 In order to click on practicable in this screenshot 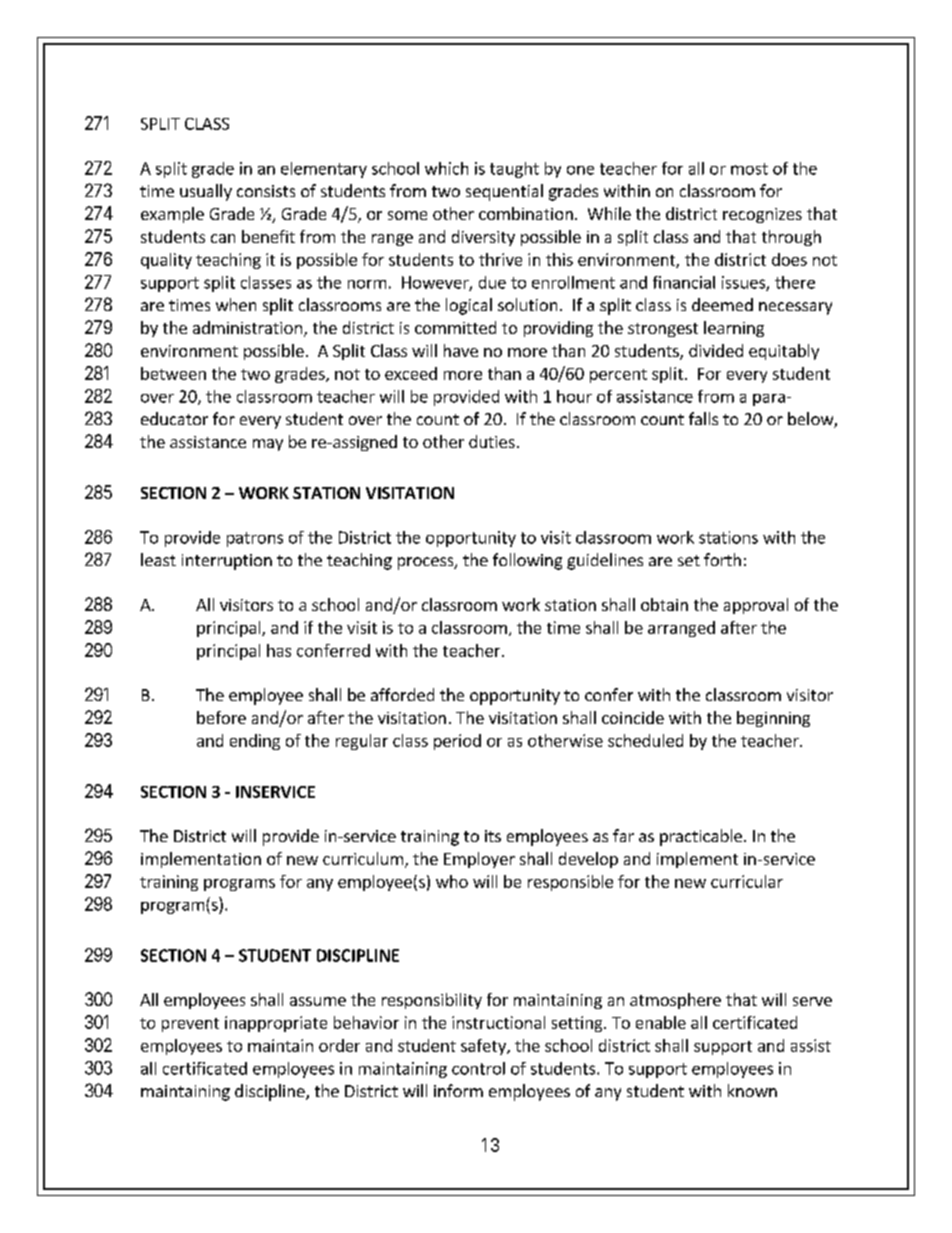, I will do `click(701, 837)`.
